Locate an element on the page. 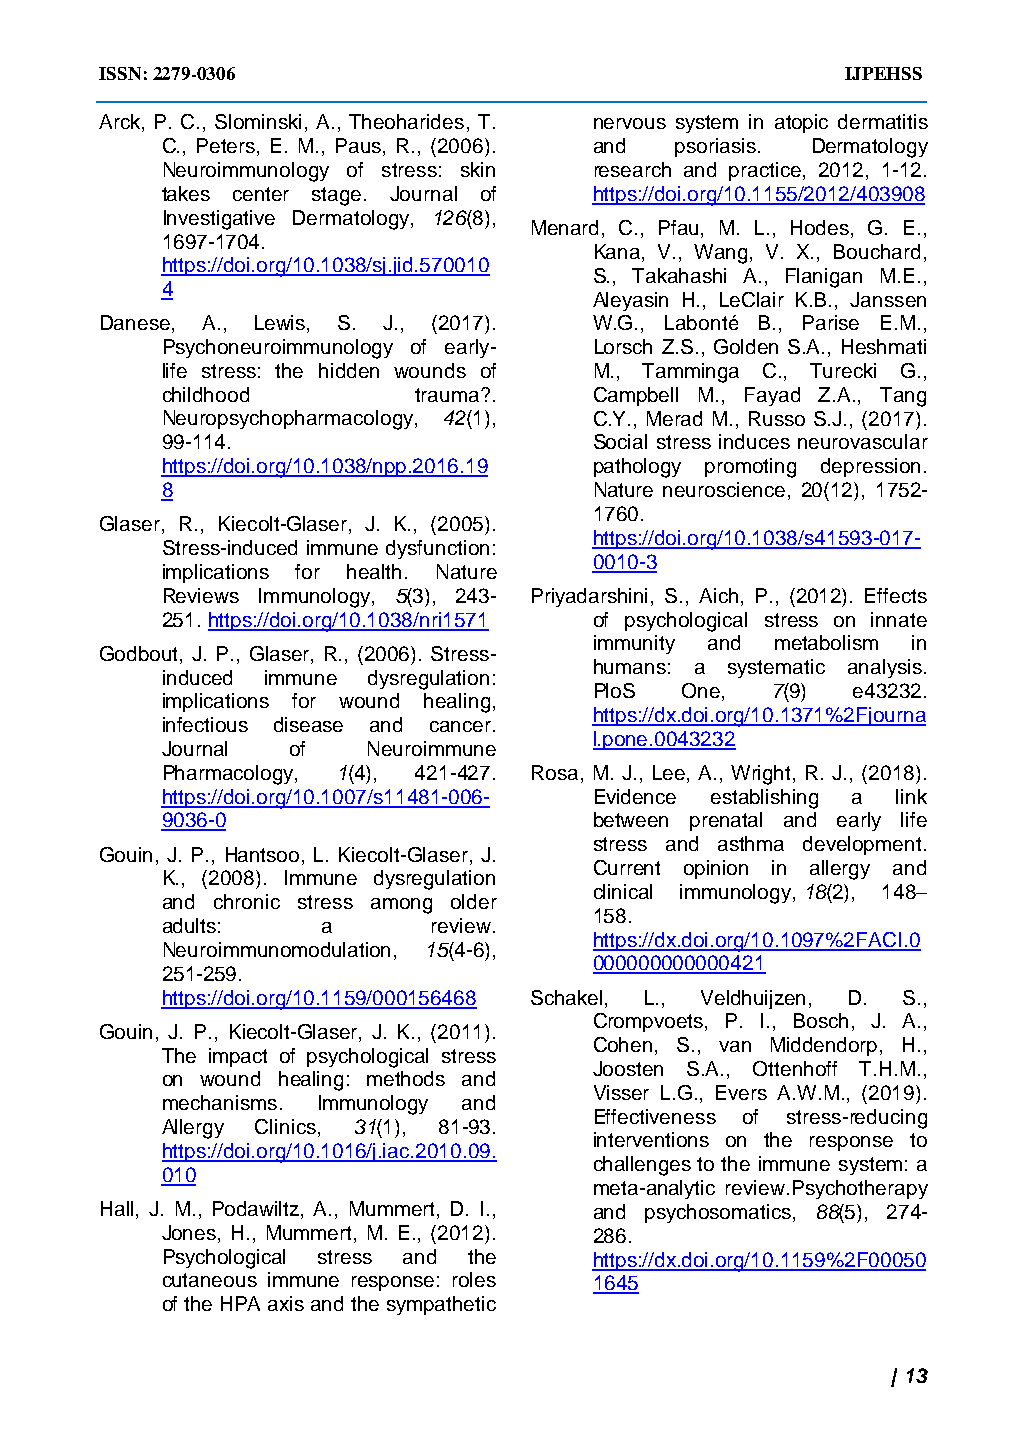 This document has width=1027, height=1453. older is located at coordinates (474, 901).
